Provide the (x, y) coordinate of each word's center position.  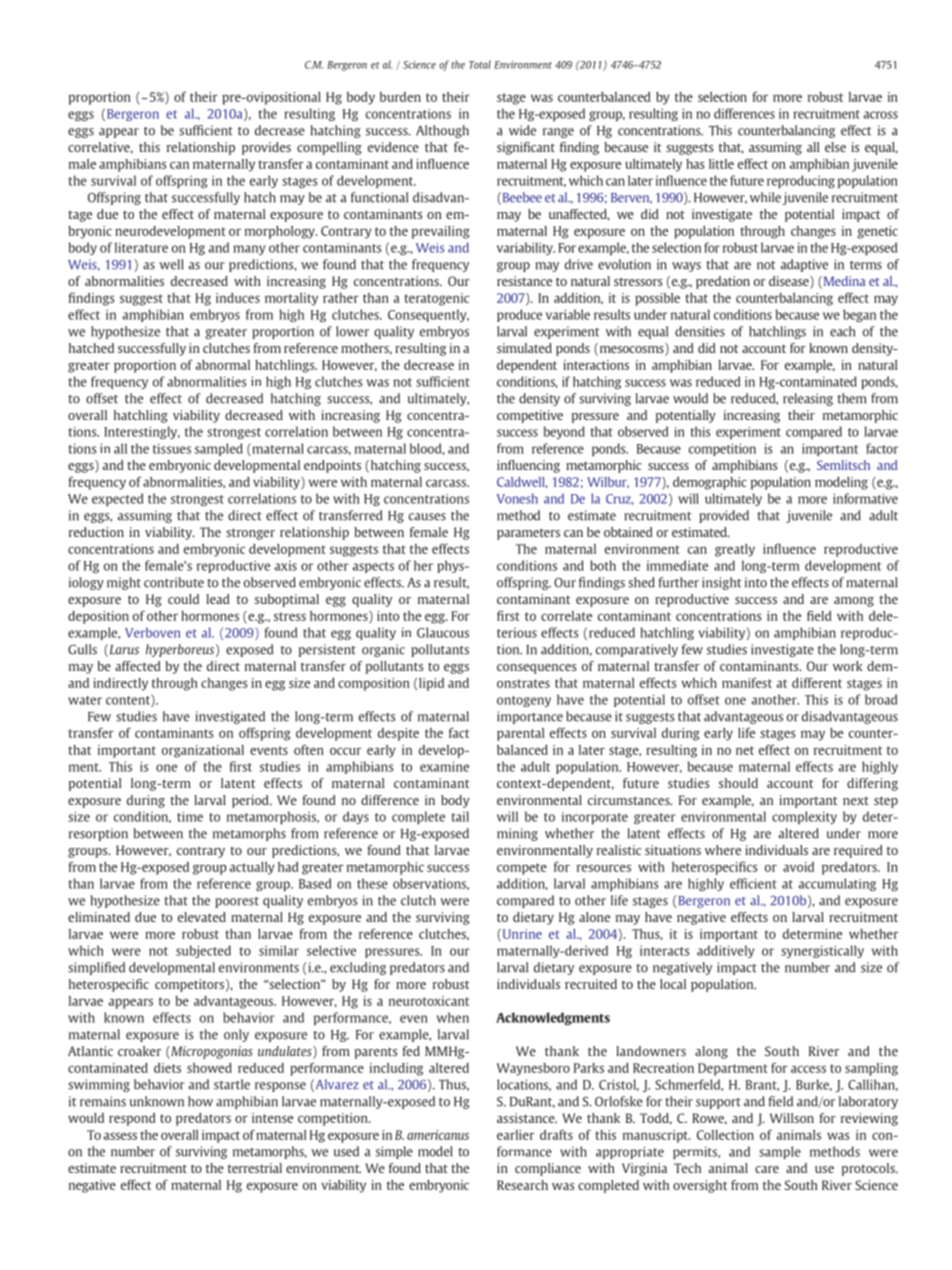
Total (480, 64)
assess (120, 1136)
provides (266, 148)
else (835, 147)
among (854, 602)
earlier (515, 1135)
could (183, 599)
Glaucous (443, 632)
